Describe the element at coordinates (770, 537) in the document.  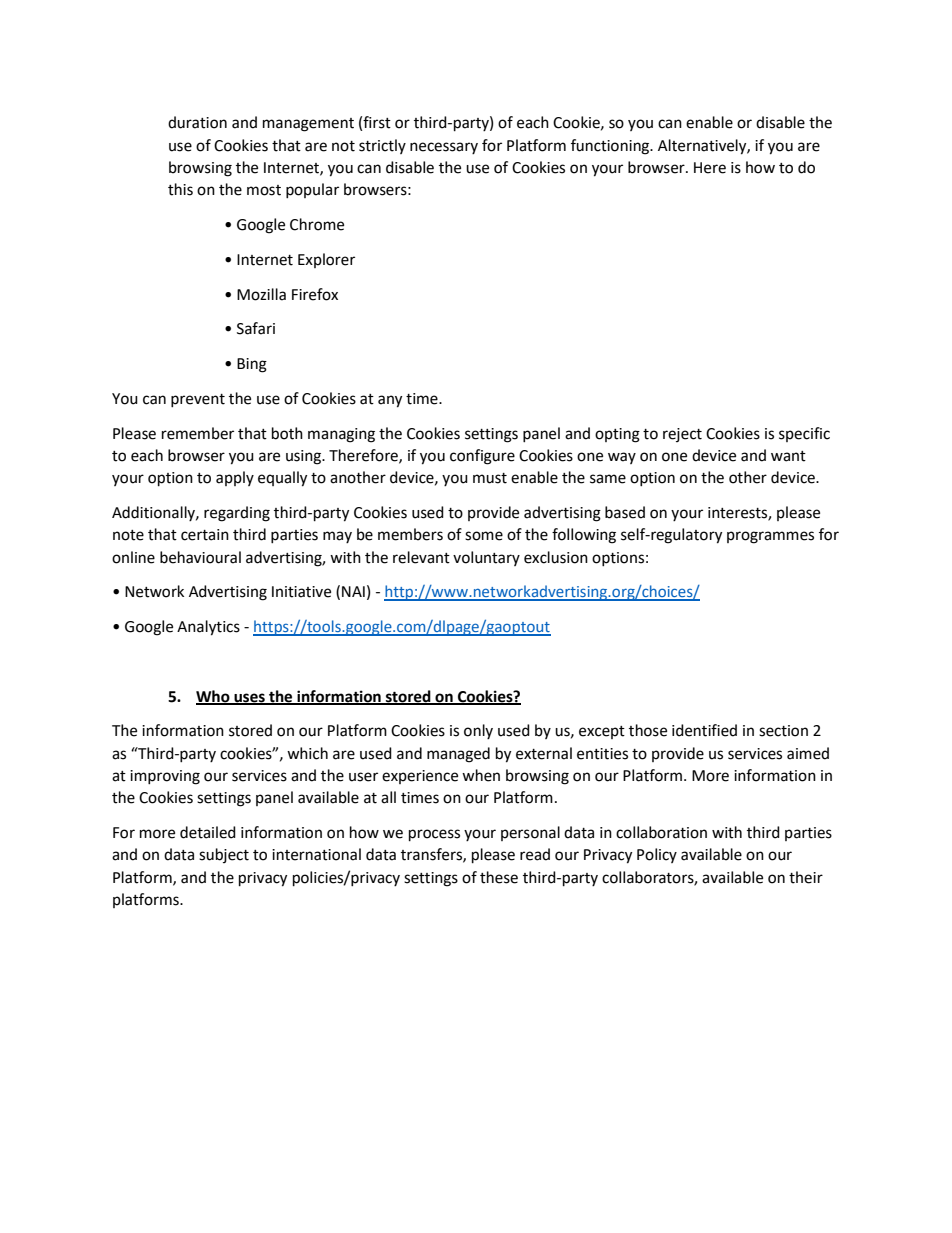
I see `programmes` at that location.
